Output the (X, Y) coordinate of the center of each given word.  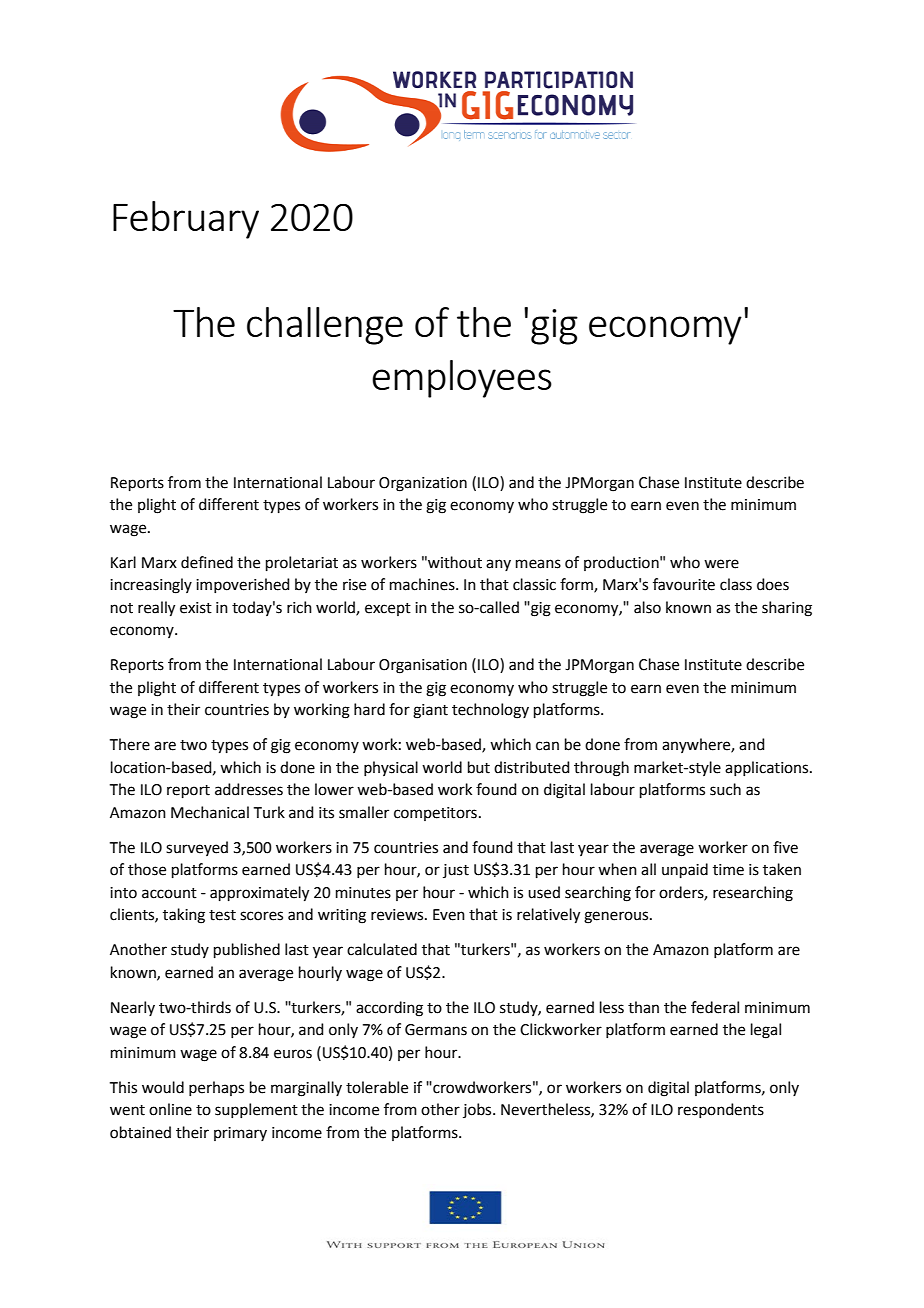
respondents (721, 1110)
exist (196, 608)
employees (462, 379)
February (186, 220)
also (647, 607)
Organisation (423, 666)
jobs (478, 1110)
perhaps (216, 1088)
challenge (325, 326)
